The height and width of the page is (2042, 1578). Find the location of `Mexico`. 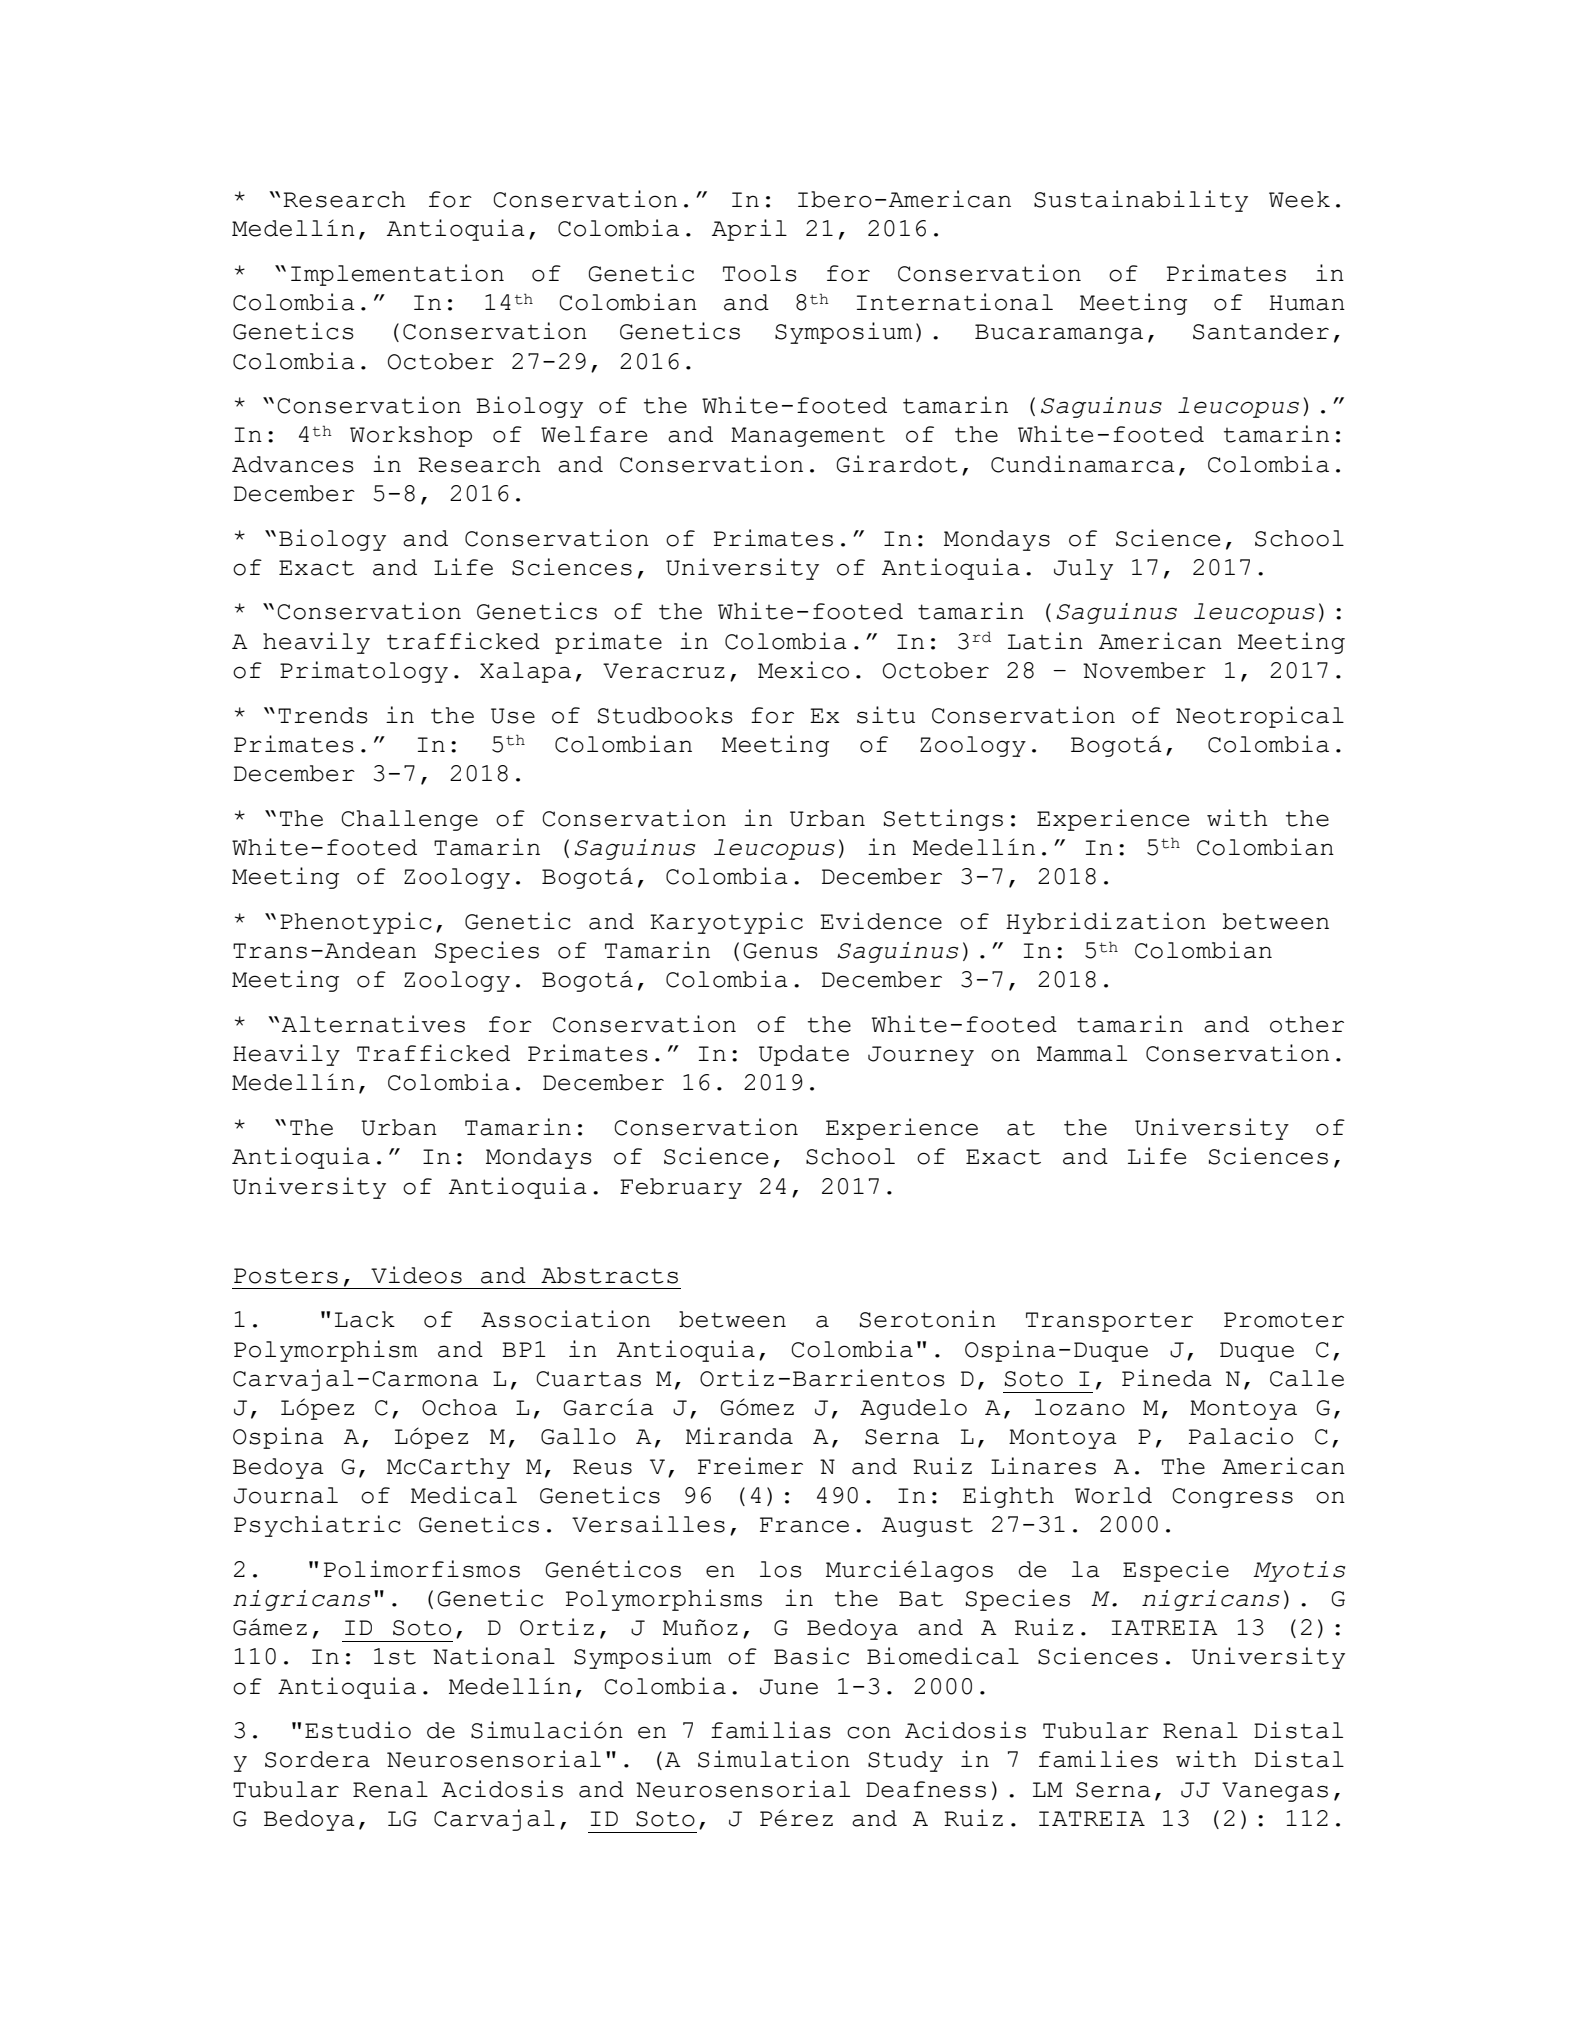

Mexico is located at coordinates (803, 670).
